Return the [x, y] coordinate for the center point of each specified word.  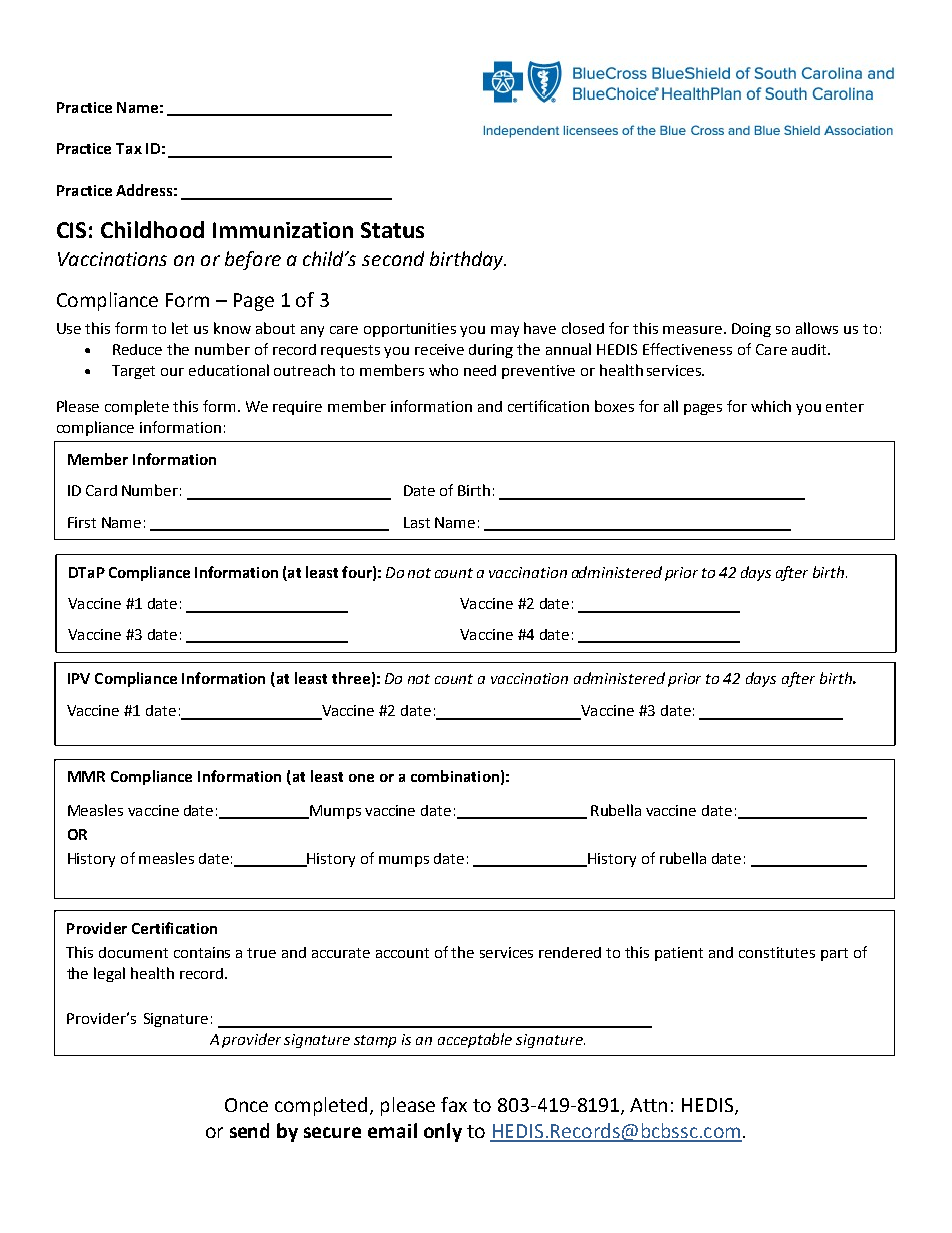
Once [246, 1105]
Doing [751, 330]
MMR [86, 776]
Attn [648, 1105]
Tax [129, 148]
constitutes [777, 952]
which [771, 406]
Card [101, 490]
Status [392, 230]
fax [454, 1104]
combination [455, 776]
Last [417, 522]
